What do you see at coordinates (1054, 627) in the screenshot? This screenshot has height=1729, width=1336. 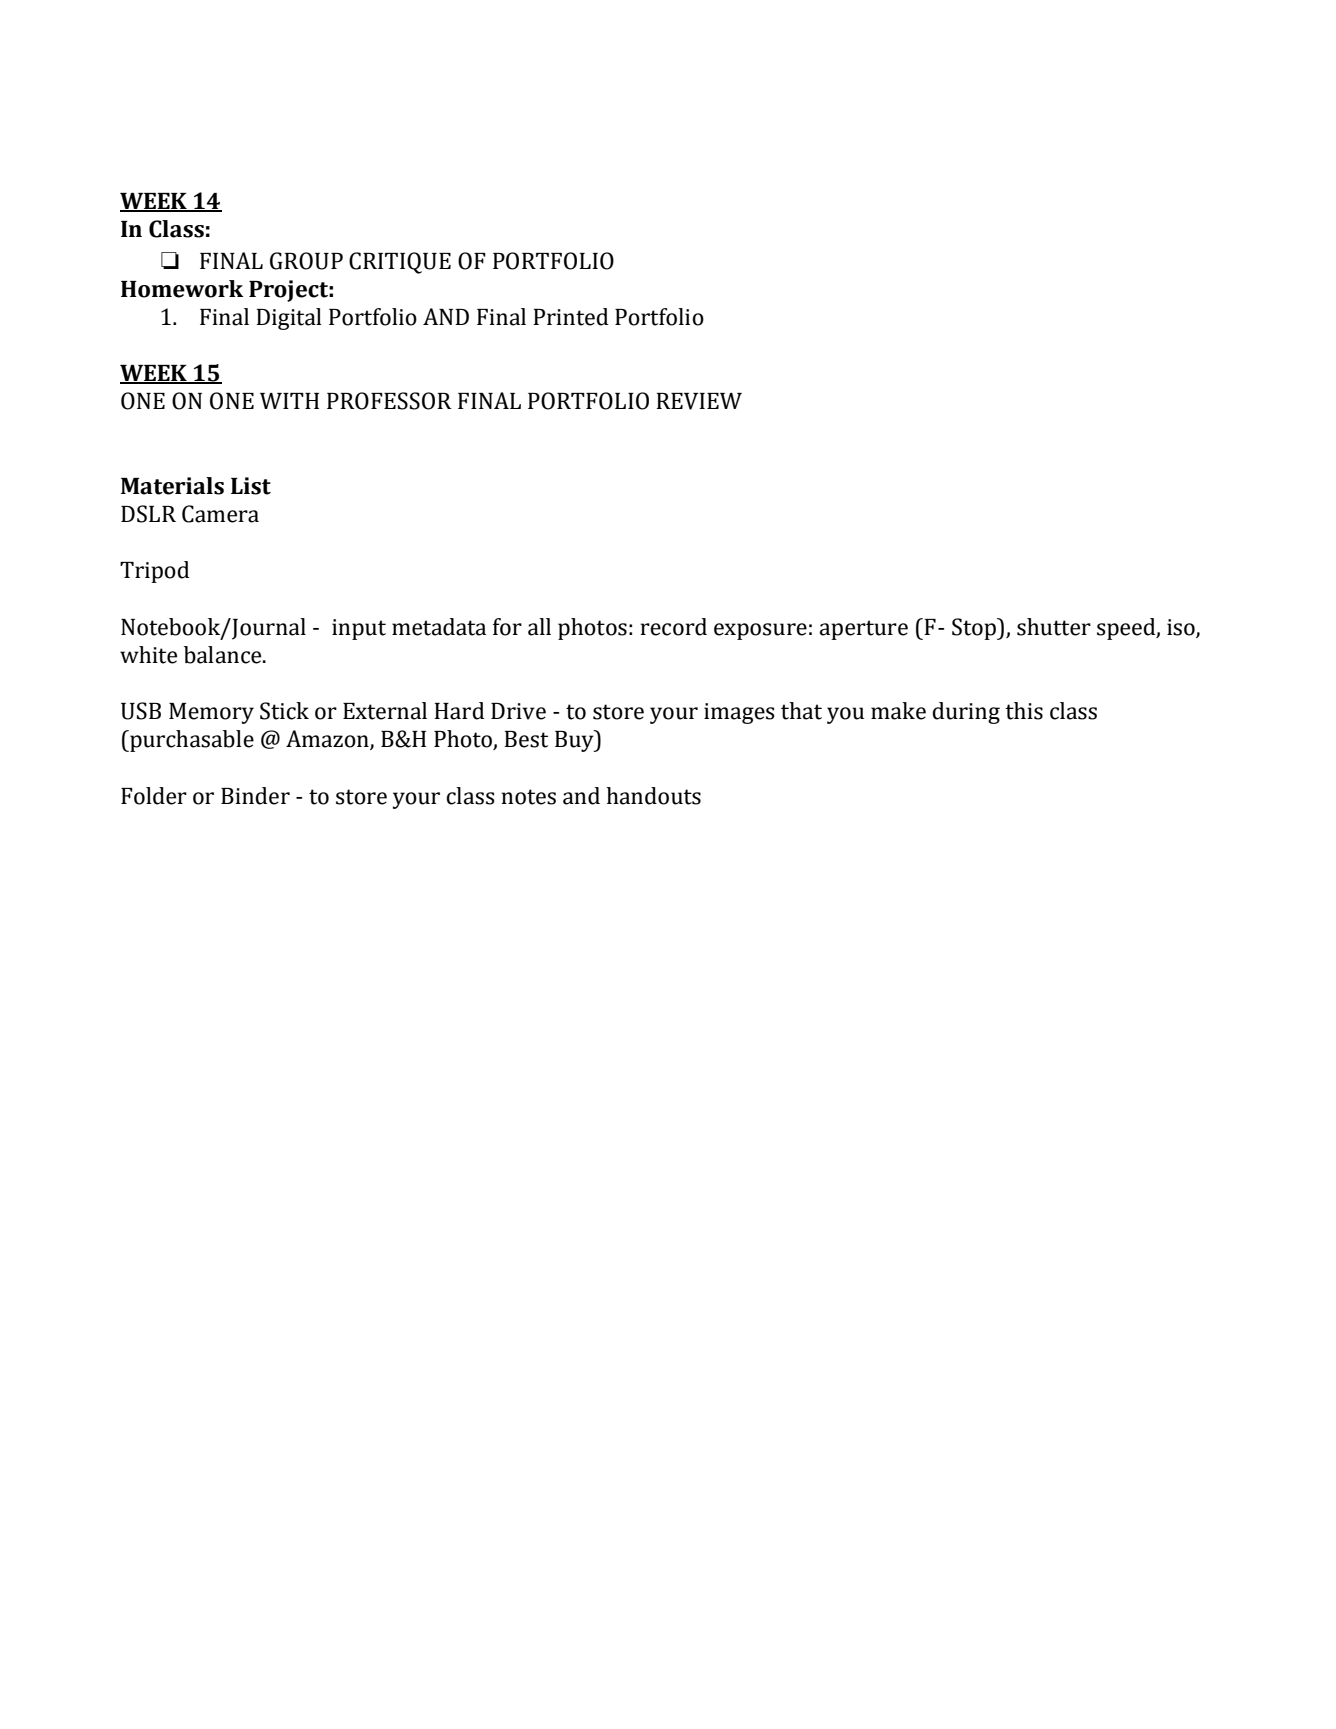 I see `shutter` at bounding box center [1054, 627].
